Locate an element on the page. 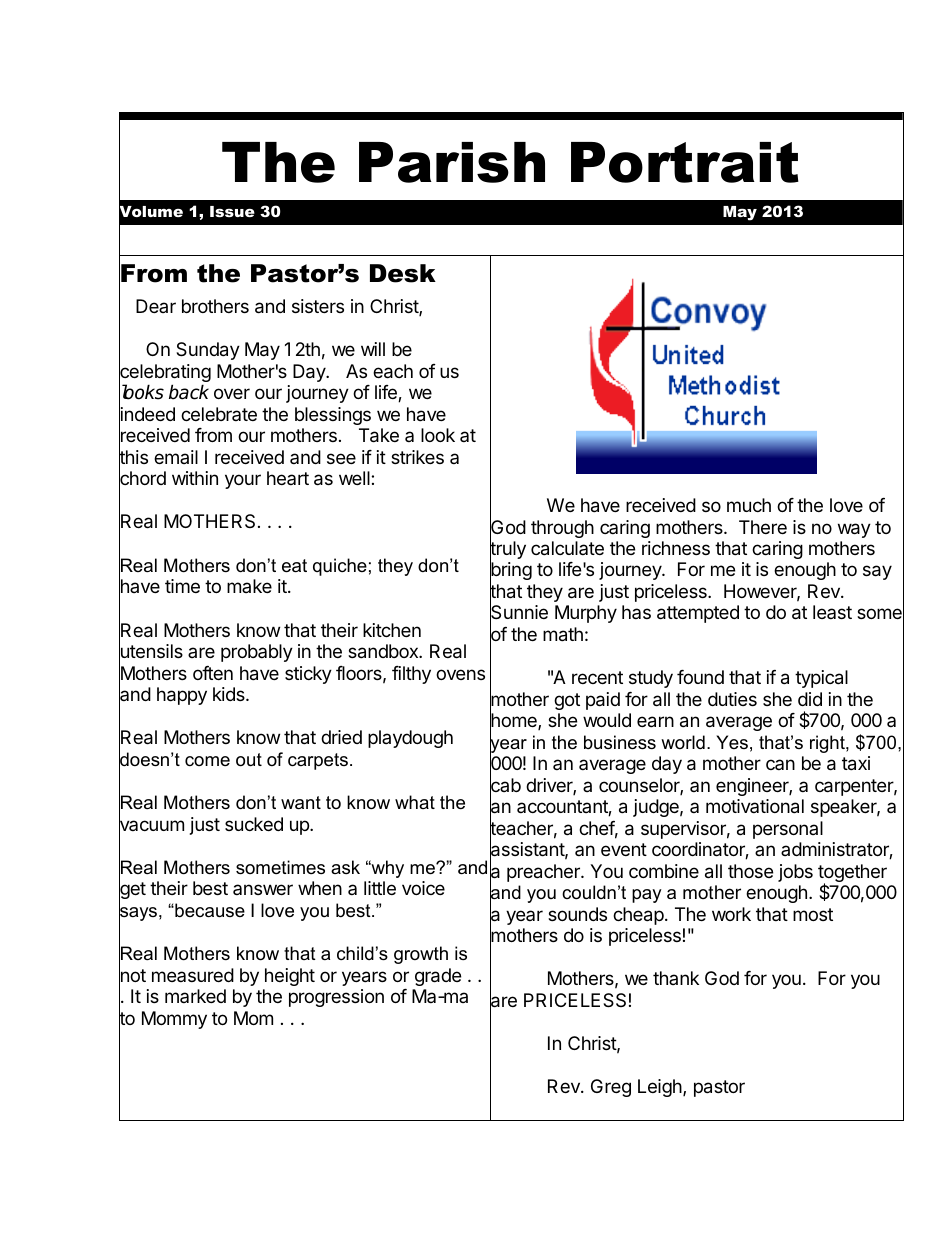  cab is located at coordinates (505, 785).
